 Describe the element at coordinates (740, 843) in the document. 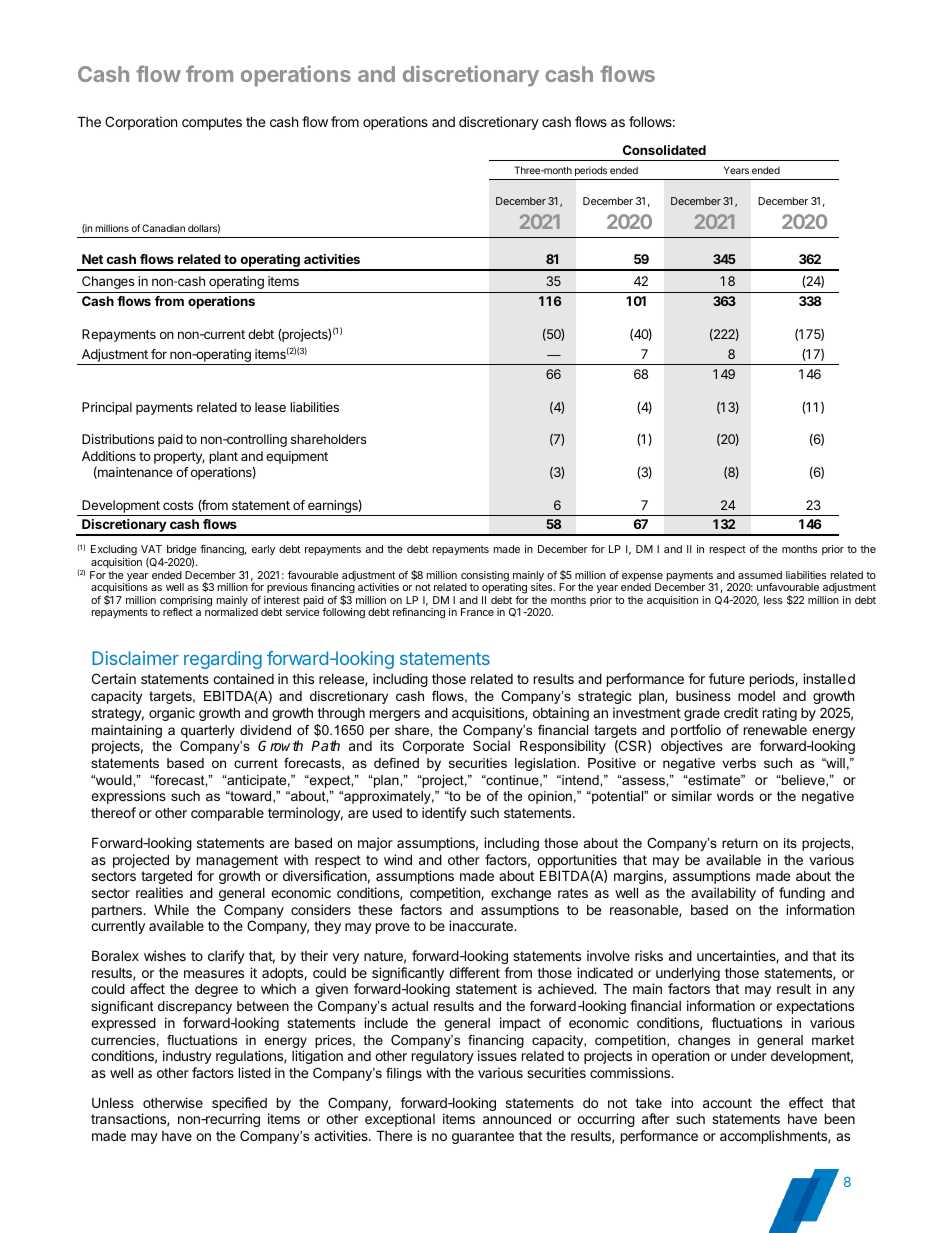

I see `return` at that location.
